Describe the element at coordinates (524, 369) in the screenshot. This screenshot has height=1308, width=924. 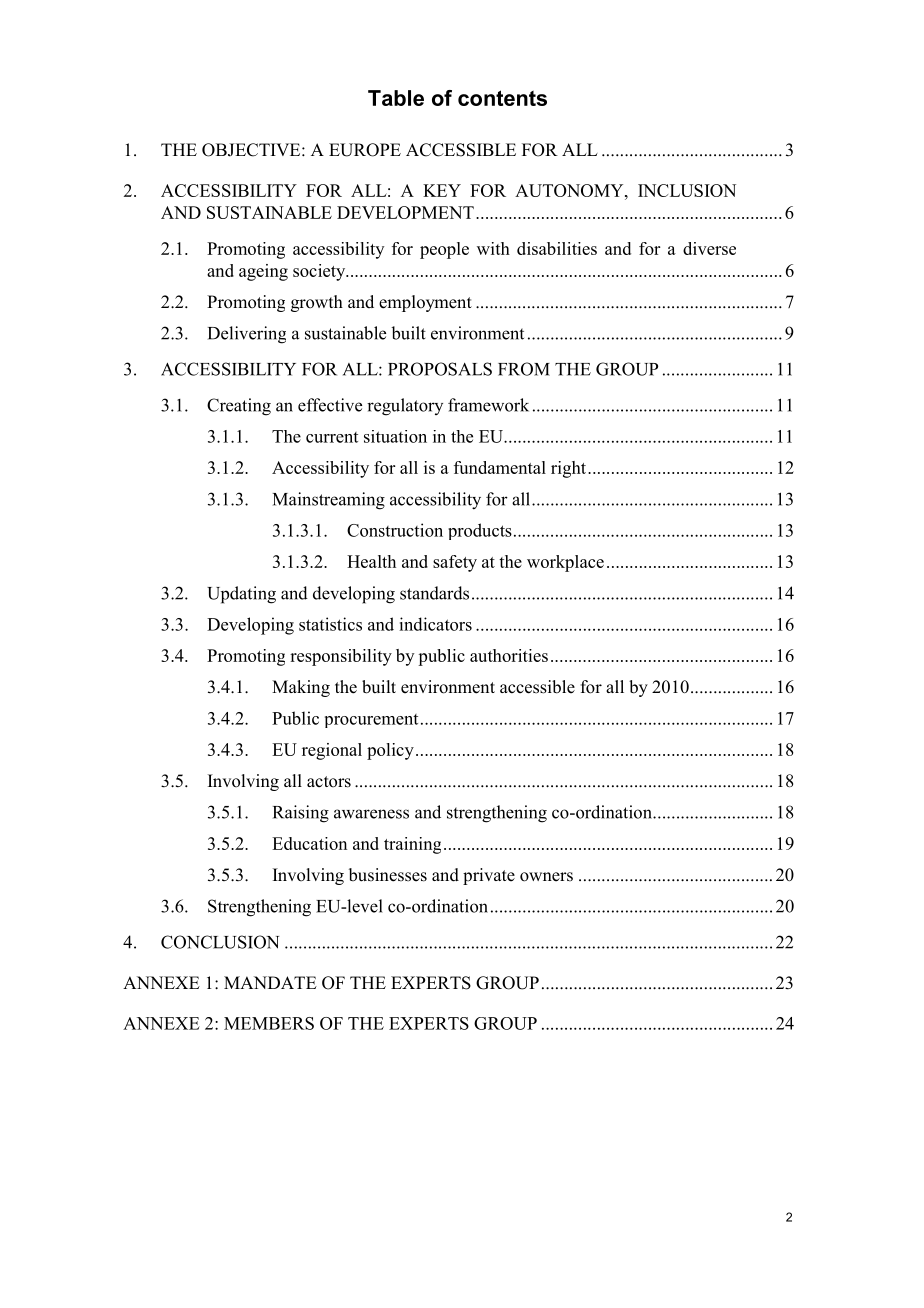
I see `FROM` at that location.
